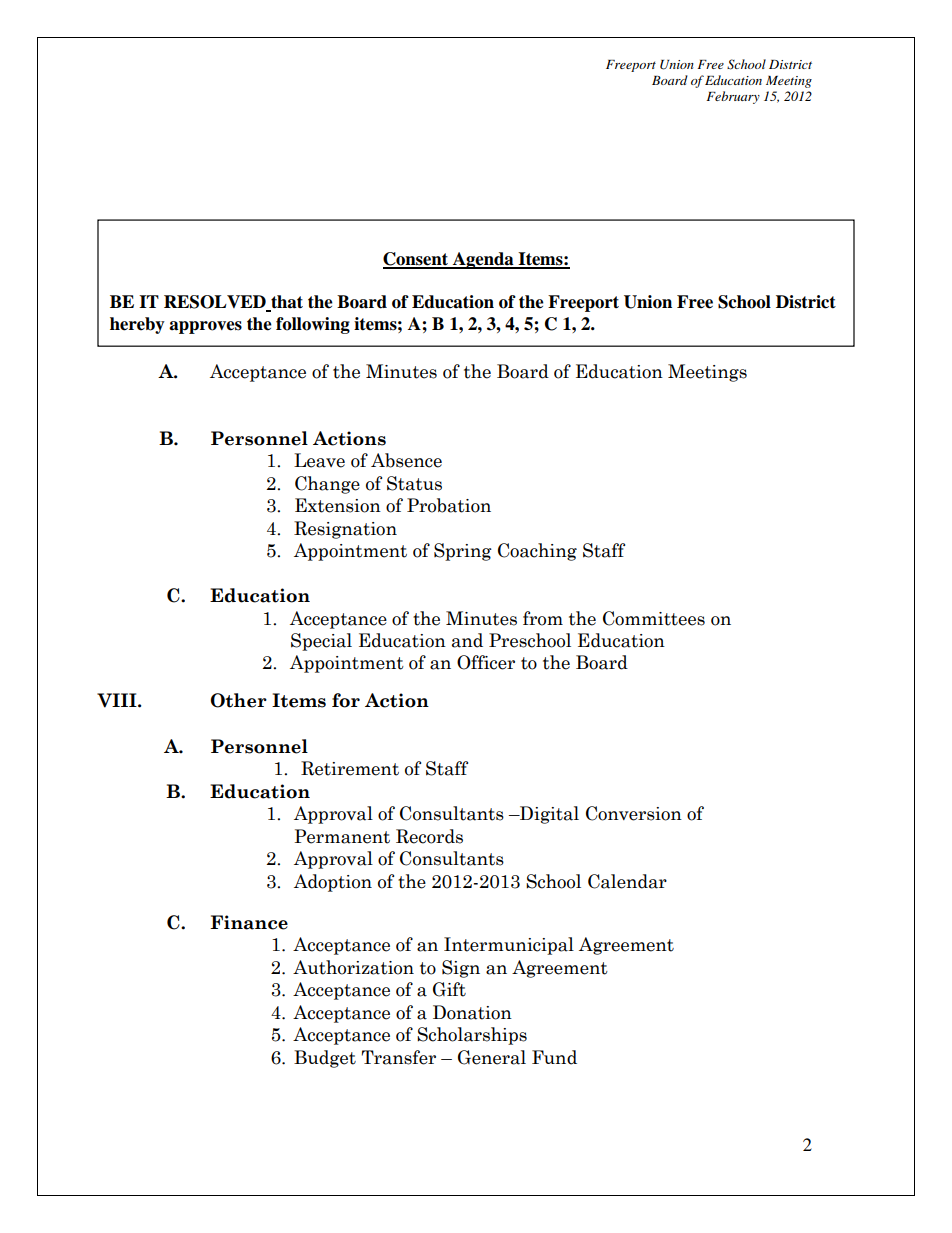 This screenshot has width=952, height=1233. Describe the element at coordinates (137, 325) in the screenshot. I see `hereby` at that location.
